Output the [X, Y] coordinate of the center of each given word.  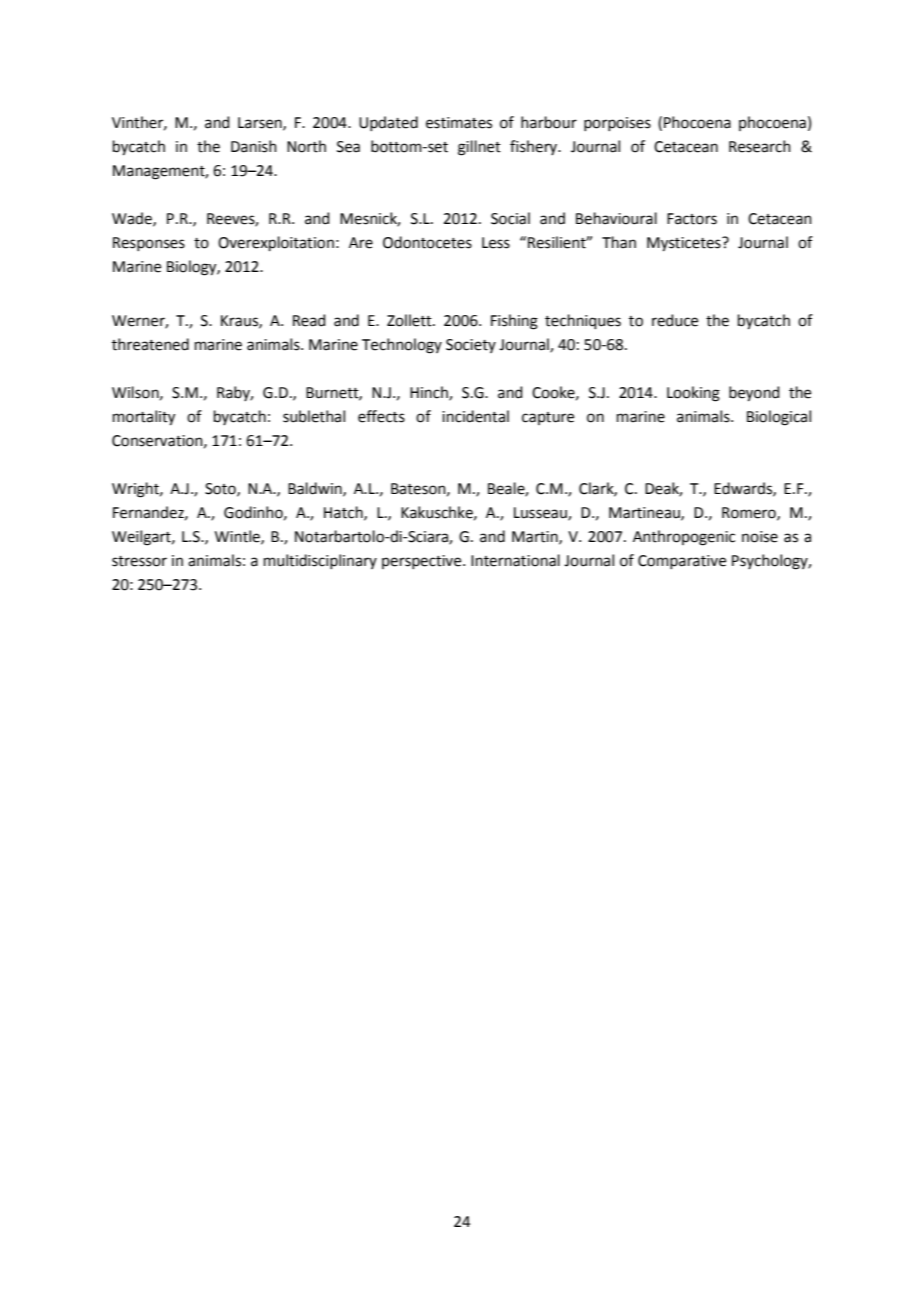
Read [309, 320]
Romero [750, 513]
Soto [221, 489]
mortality [144, 418]
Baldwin [316, 489]
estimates [459, 123]
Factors [692, 219]
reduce [675, 320]
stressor [139, 561]
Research [760, 146]
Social [510, 218]
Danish [254, 146]
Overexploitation [276, 243]
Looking [693, 394]
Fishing [514, 322]
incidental [475, 416]
